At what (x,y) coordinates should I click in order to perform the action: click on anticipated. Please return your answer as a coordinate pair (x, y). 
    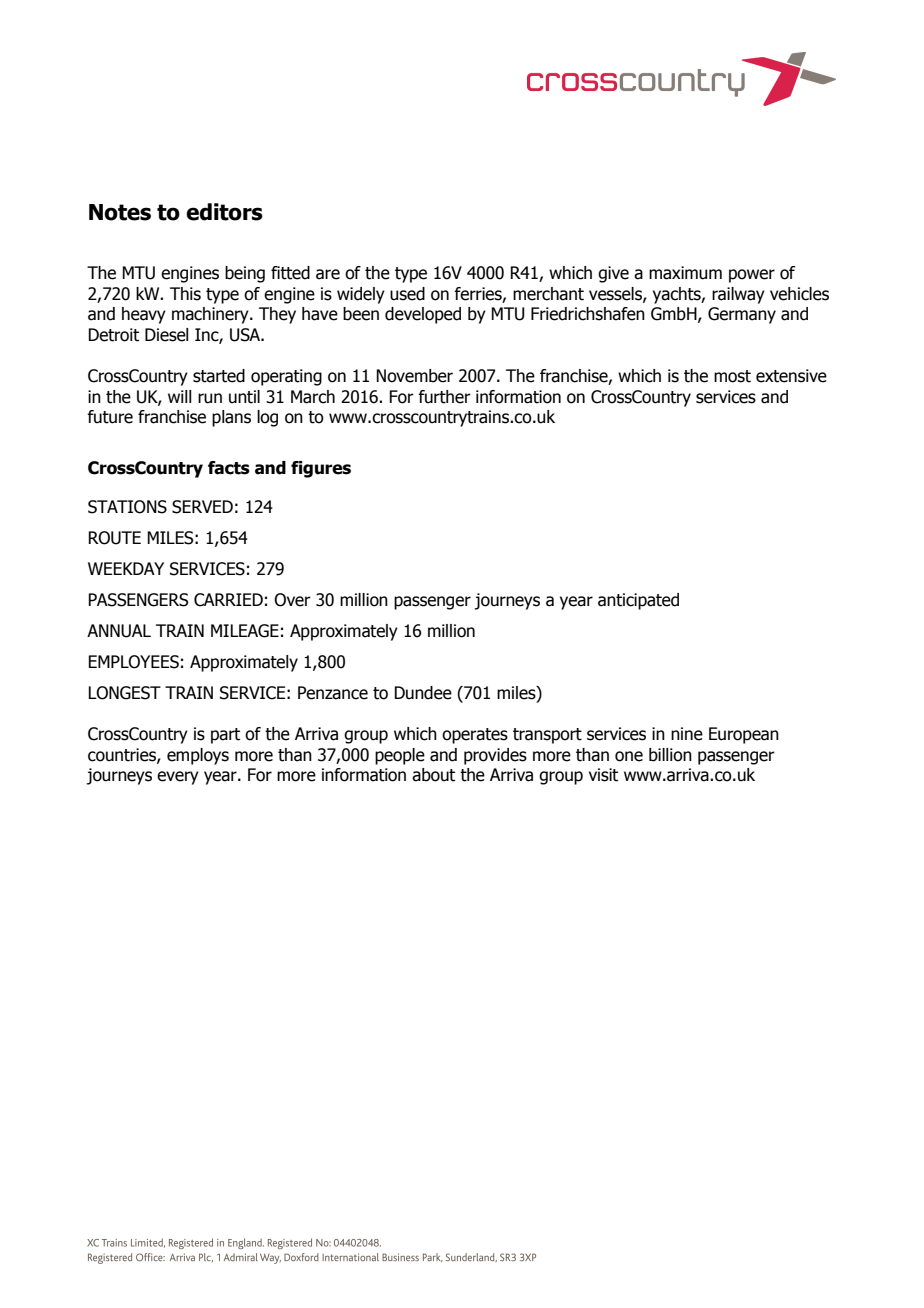
    Looking at the image, I should click on (638, 601).
